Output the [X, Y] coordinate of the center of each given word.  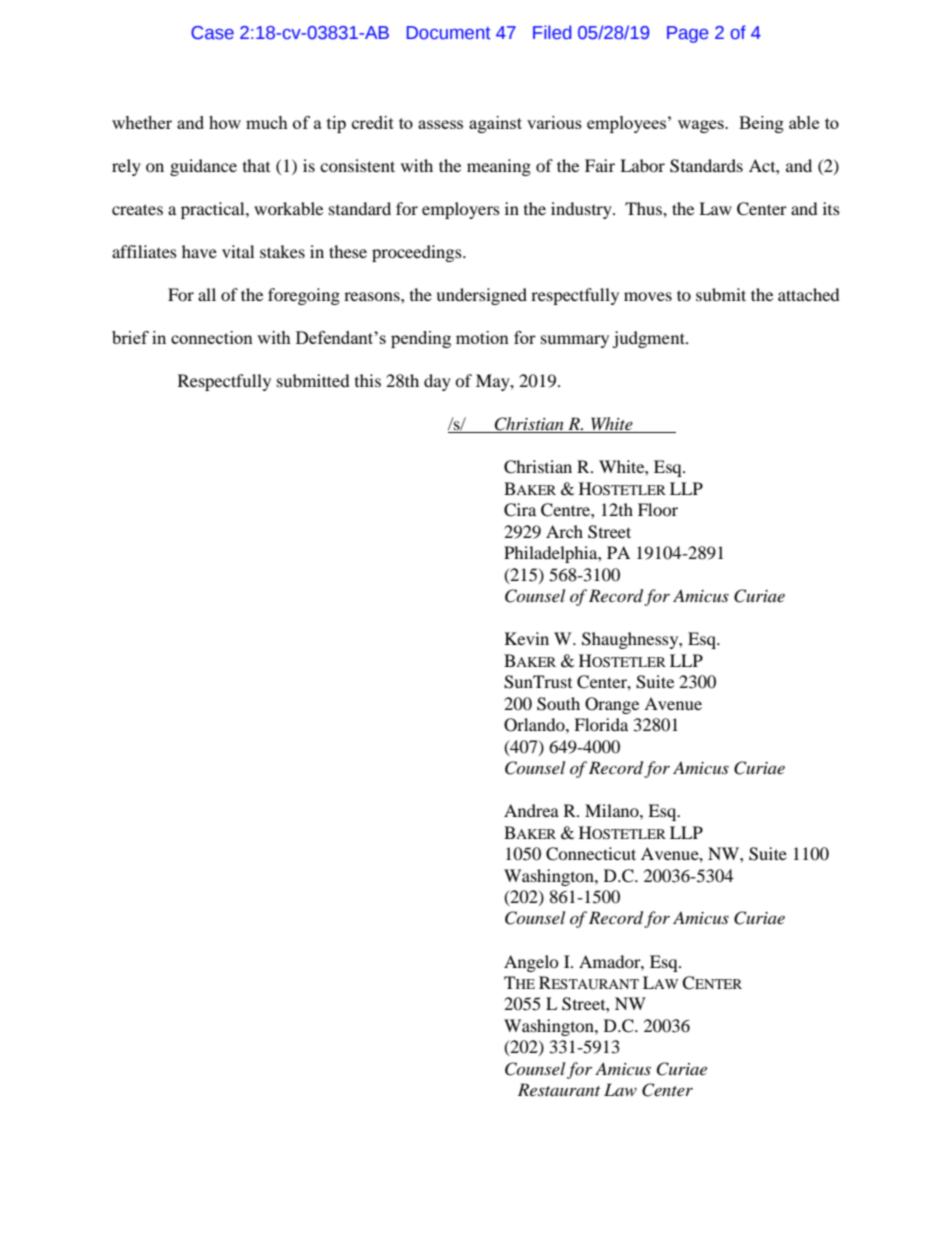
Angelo [531, 963]
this [368, 380]
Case [212, 33]
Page [687, 34]
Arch [564, 531]
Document [449, 33]
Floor [658, 509]
